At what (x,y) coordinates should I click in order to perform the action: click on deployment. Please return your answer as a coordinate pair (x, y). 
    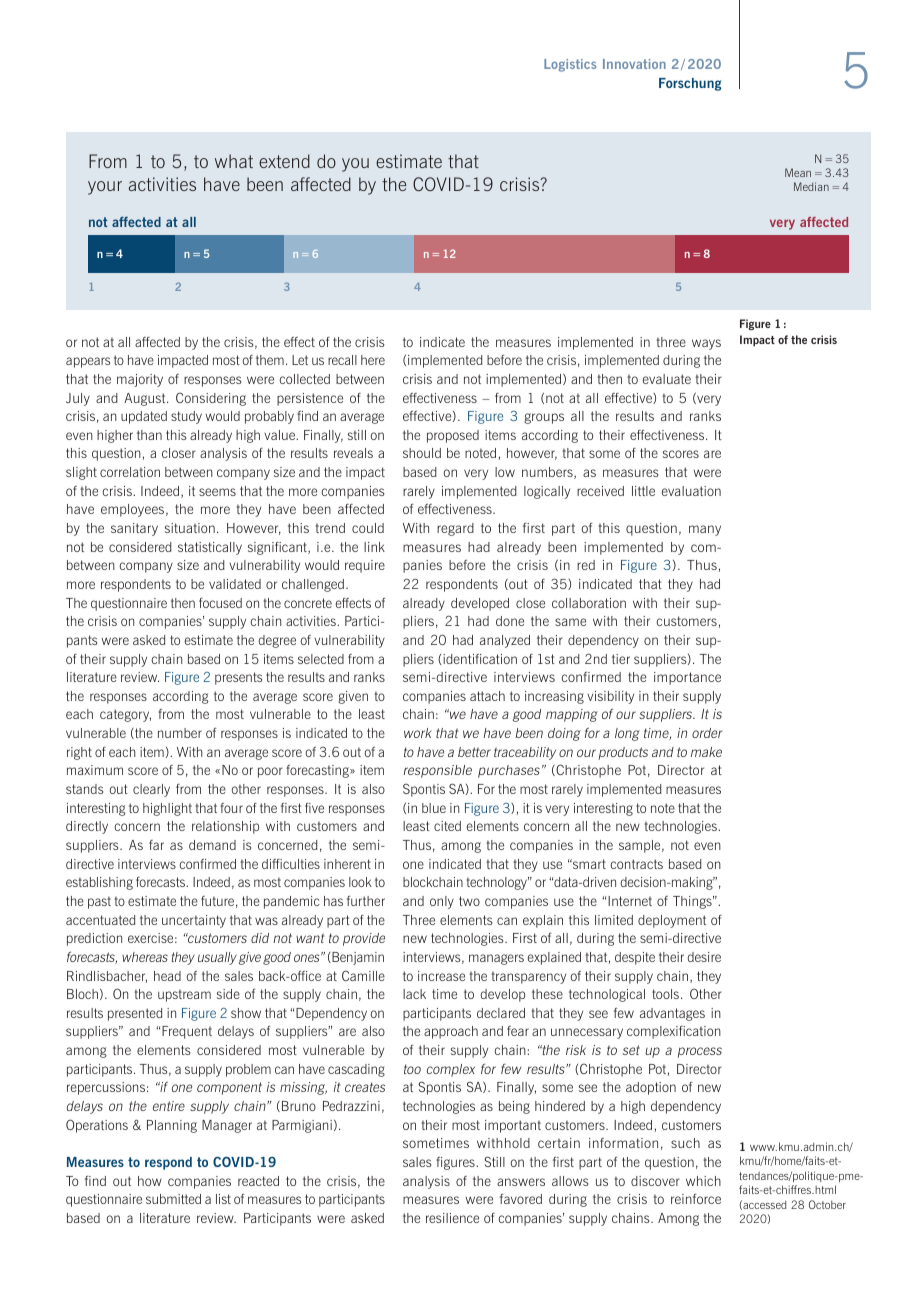
    Looking at the image, I should click on (672, 921).
